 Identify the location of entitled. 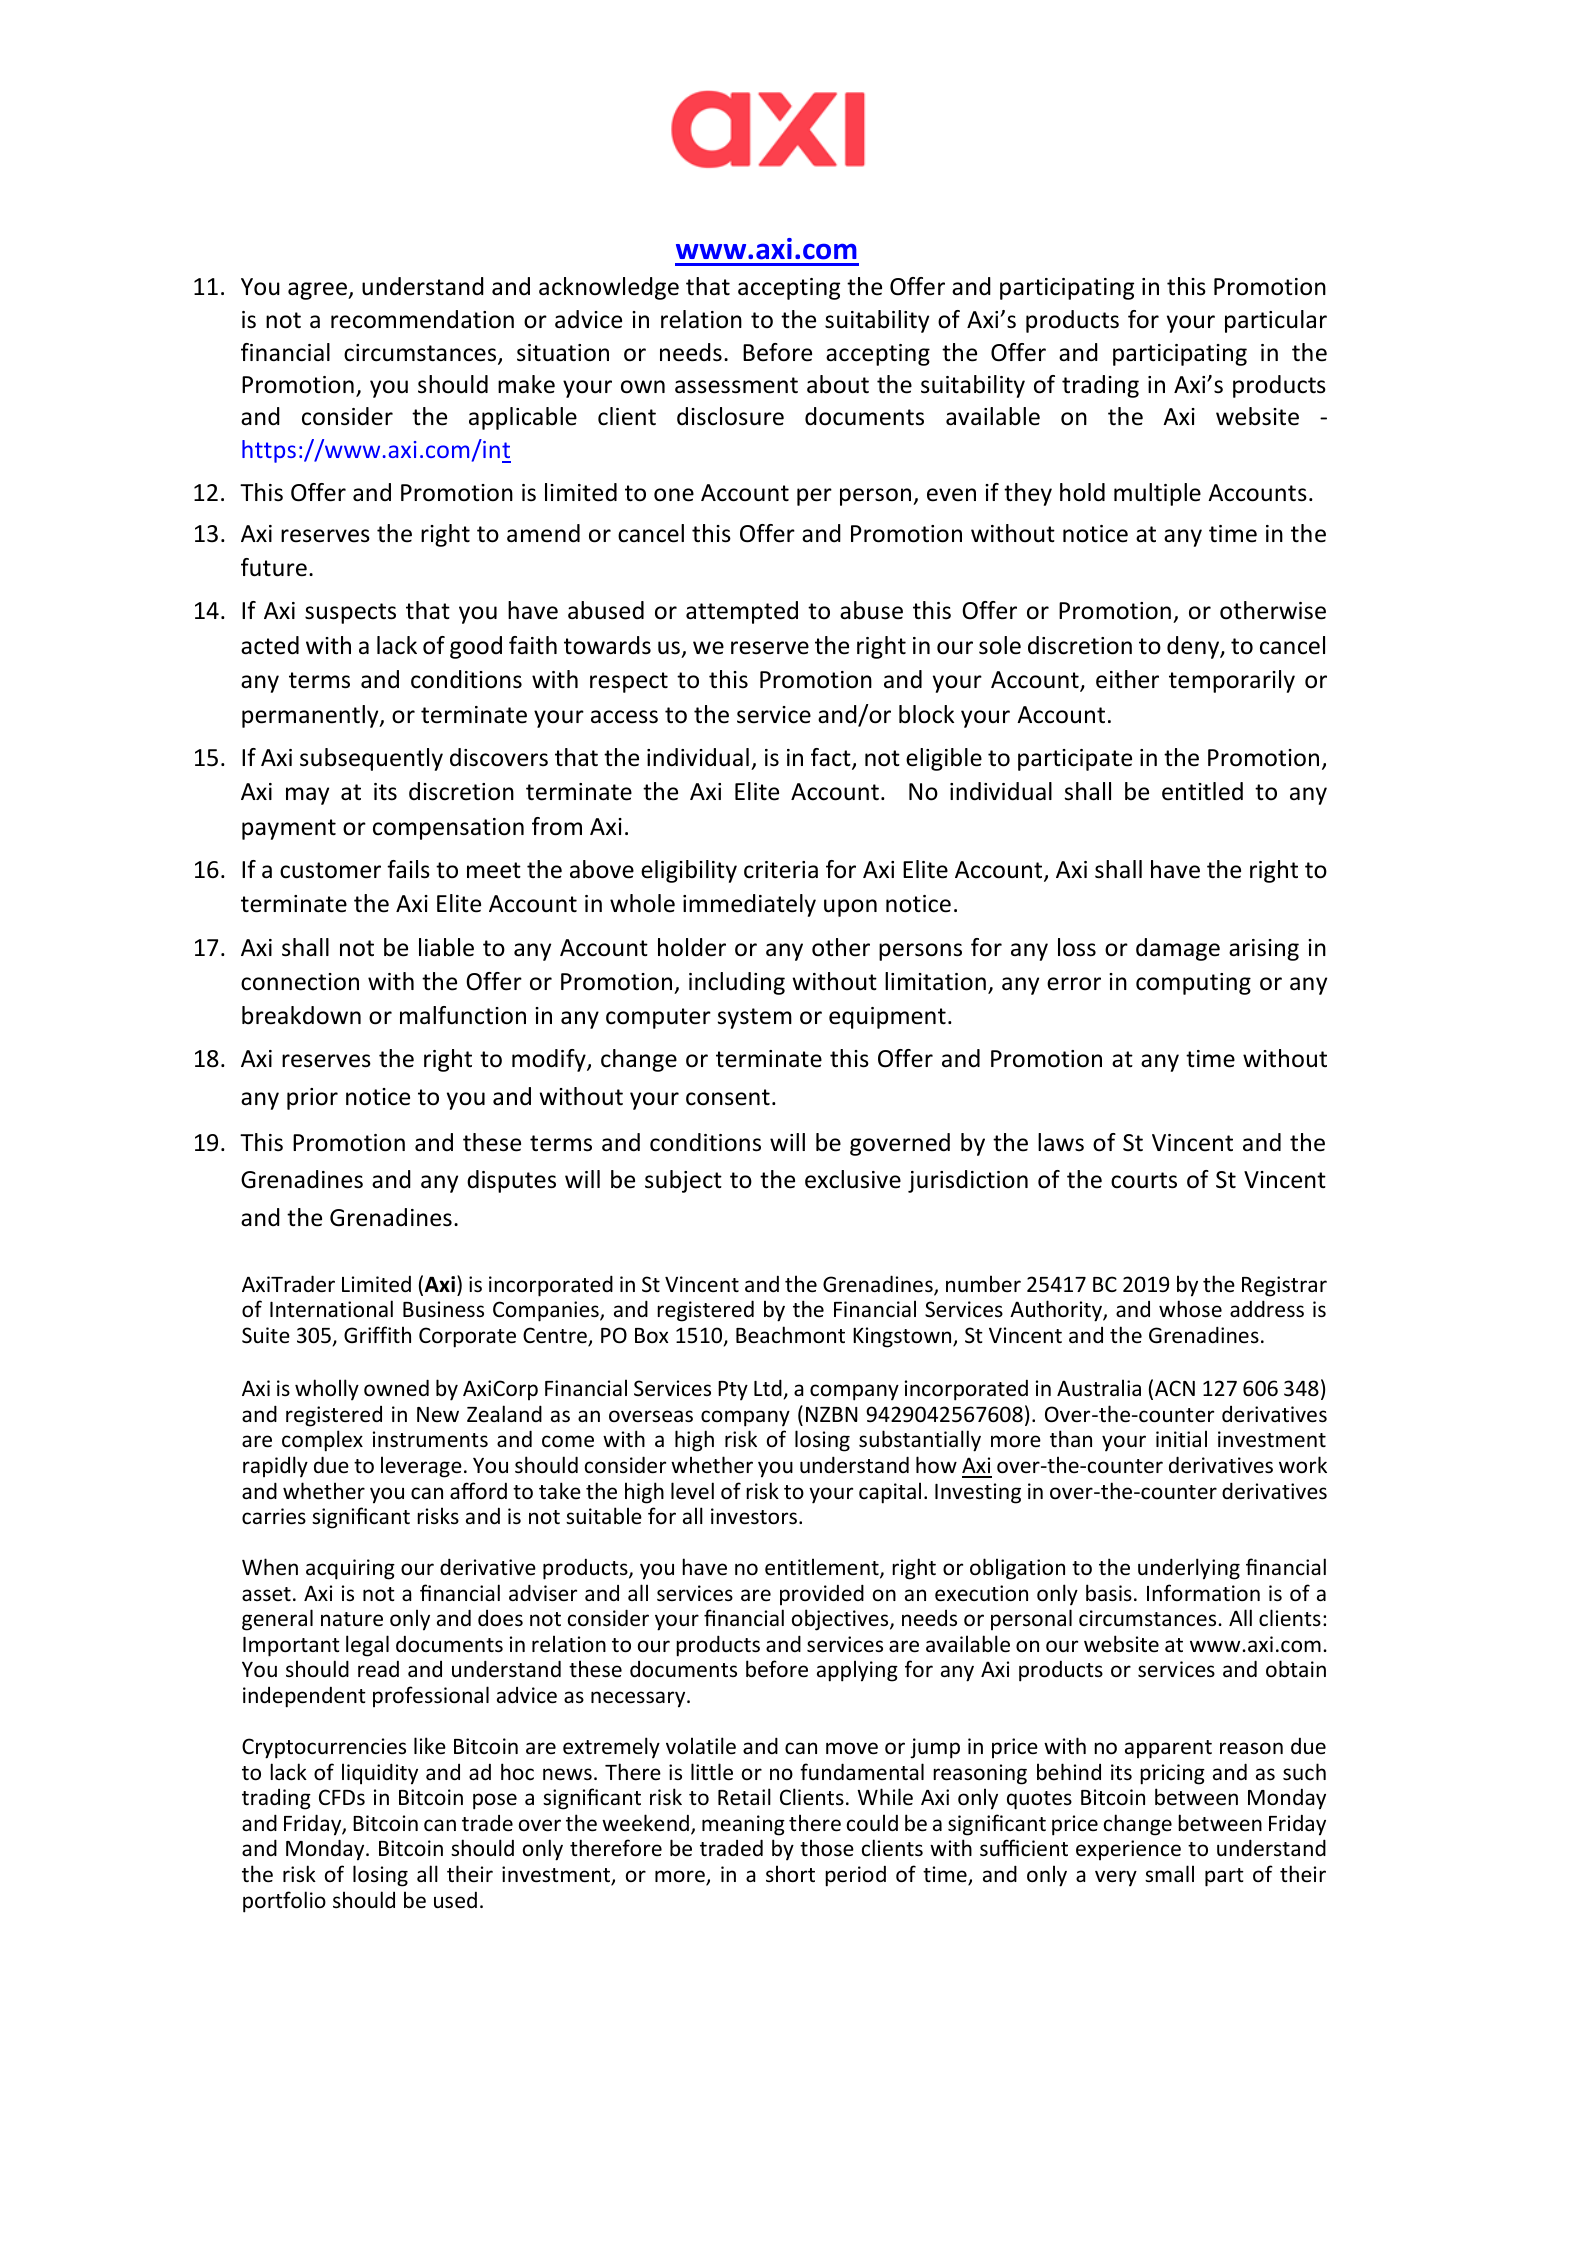
(1202, 791).
